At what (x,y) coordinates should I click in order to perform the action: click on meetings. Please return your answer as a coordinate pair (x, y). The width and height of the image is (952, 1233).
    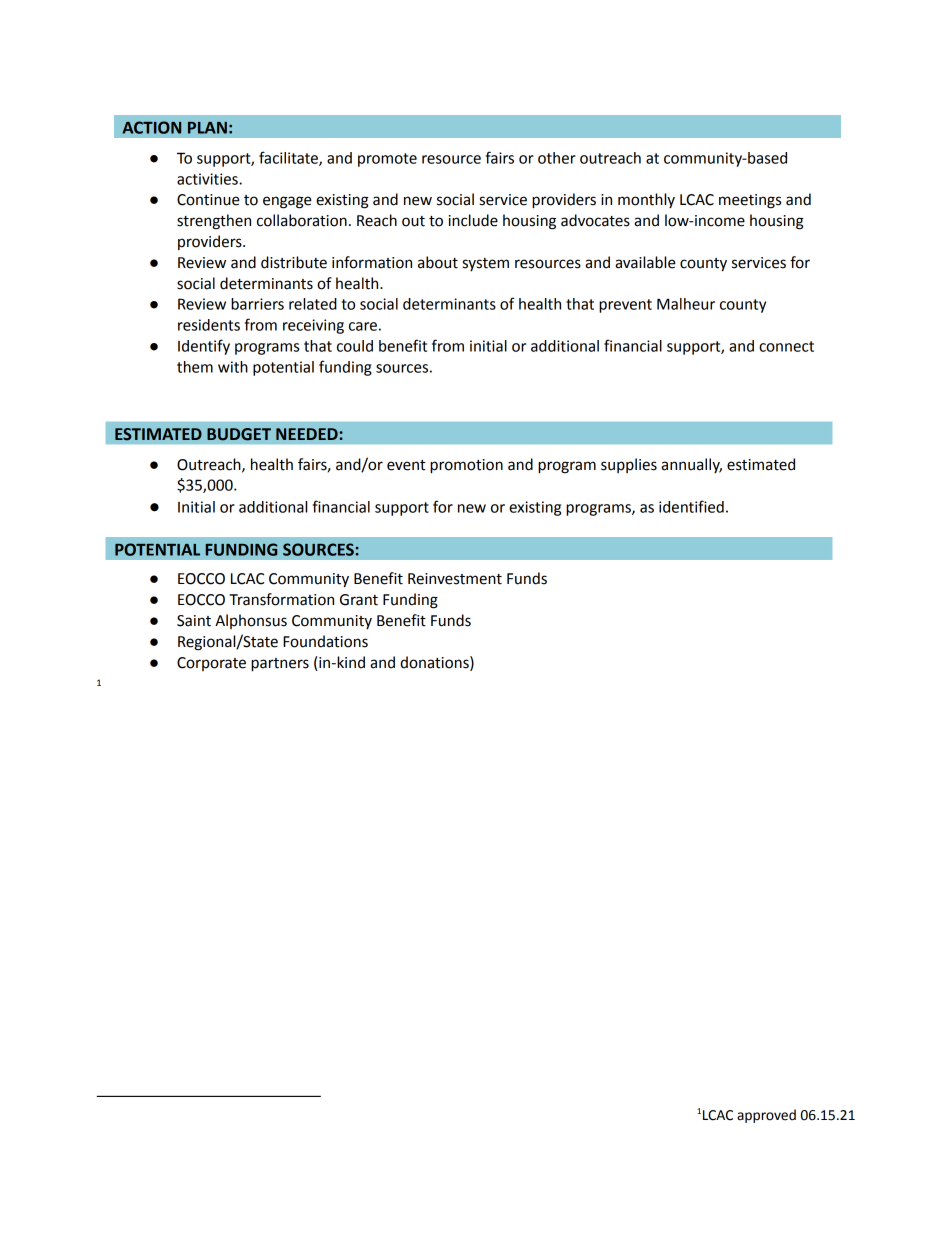
    Looking at the image, I should click on (750, 201).
